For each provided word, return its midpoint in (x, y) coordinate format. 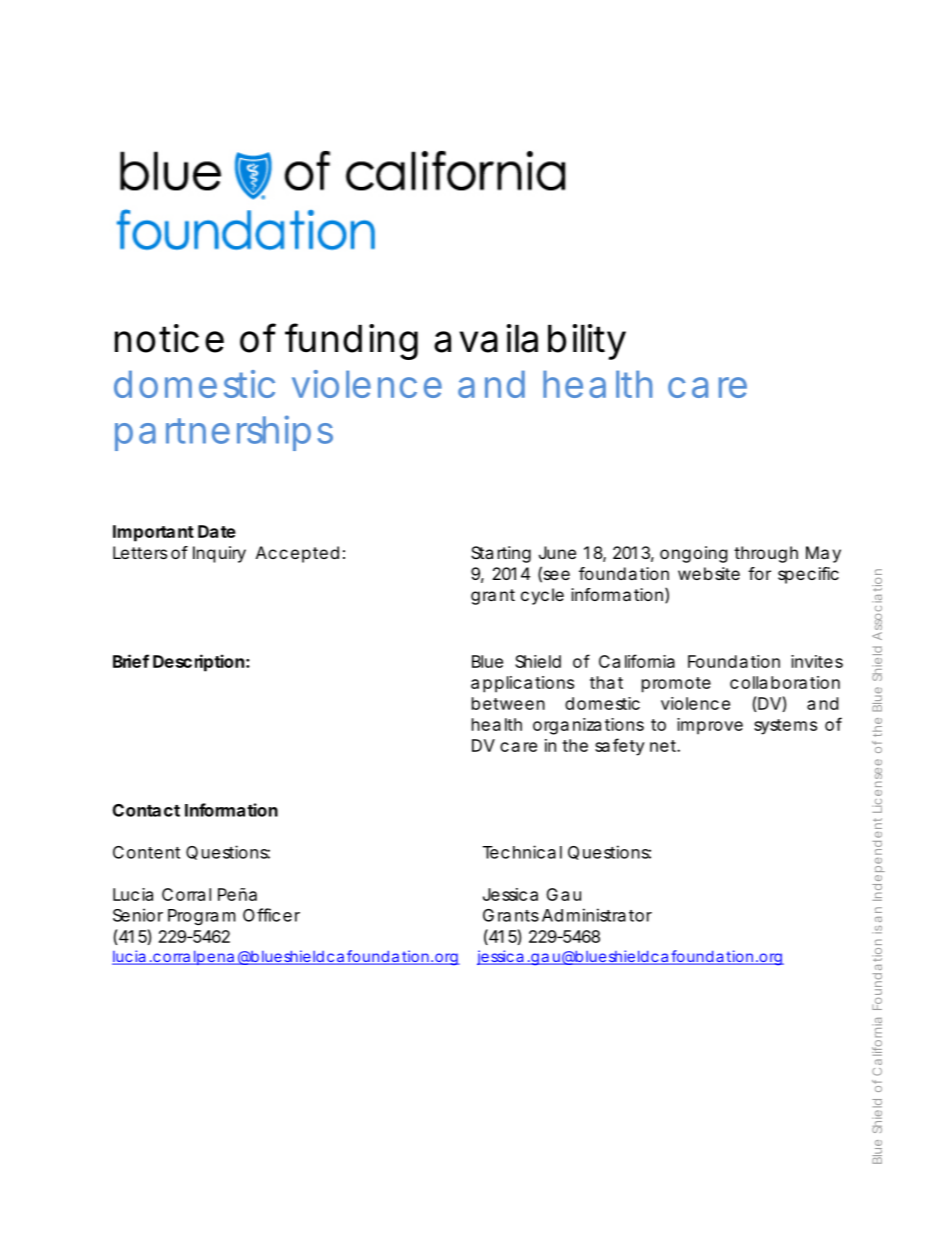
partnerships (224, 433)
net (665, 746)
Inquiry (219, 554)
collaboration (785, 682)
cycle (542, 596)
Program (202, 917)
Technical (522, 852)
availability (530, 342)
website (709, 573)
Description (198, 663)
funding (351, 341)
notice (169, 338)
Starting (501, 554)
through (766, 554)
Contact (146, 810)
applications (522, 684)
